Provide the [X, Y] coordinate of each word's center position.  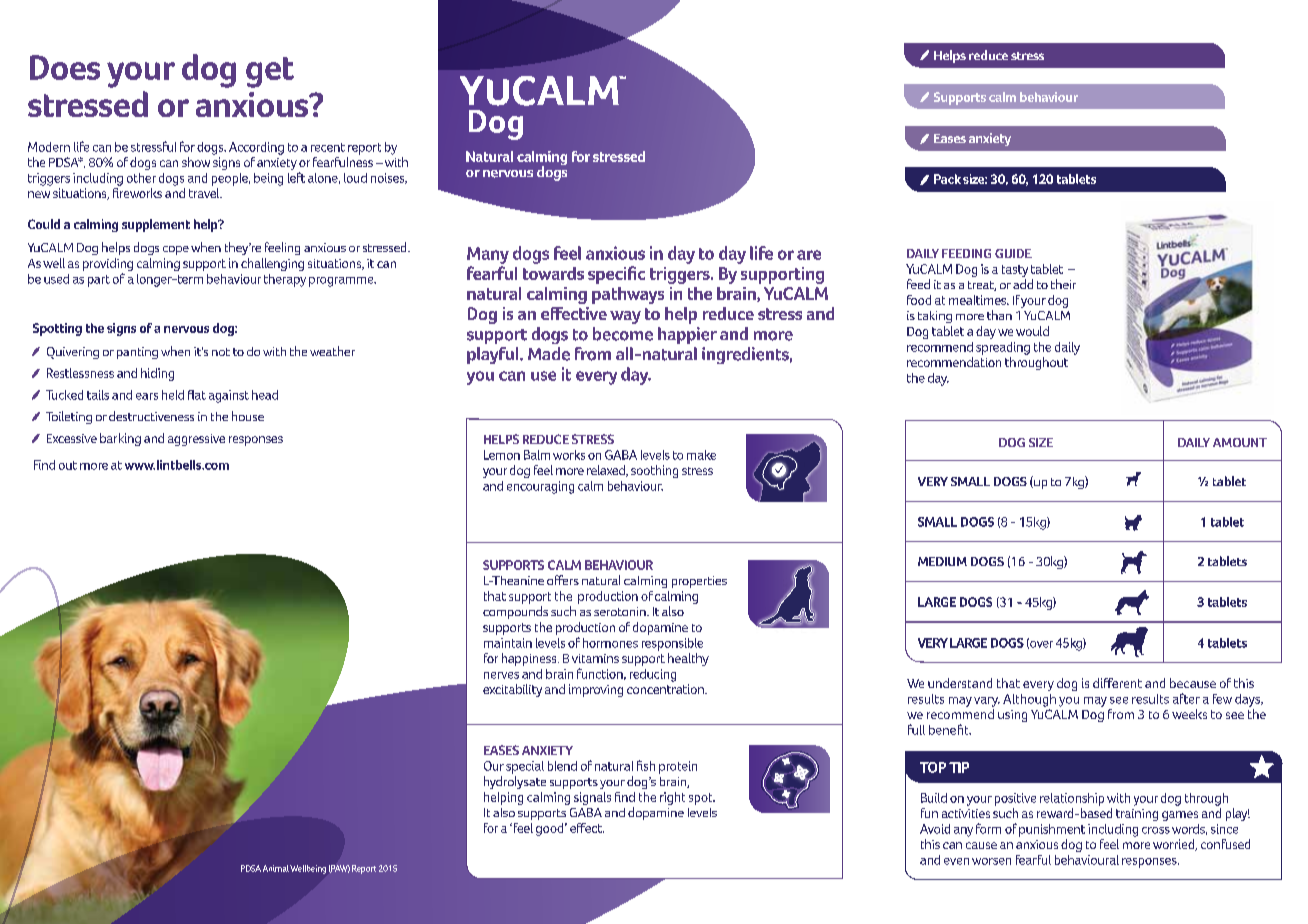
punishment [1052, 830]
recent [328, 147]
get [270, 72]
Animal [276, 868]
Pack [947, 179]
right [672, 798]
